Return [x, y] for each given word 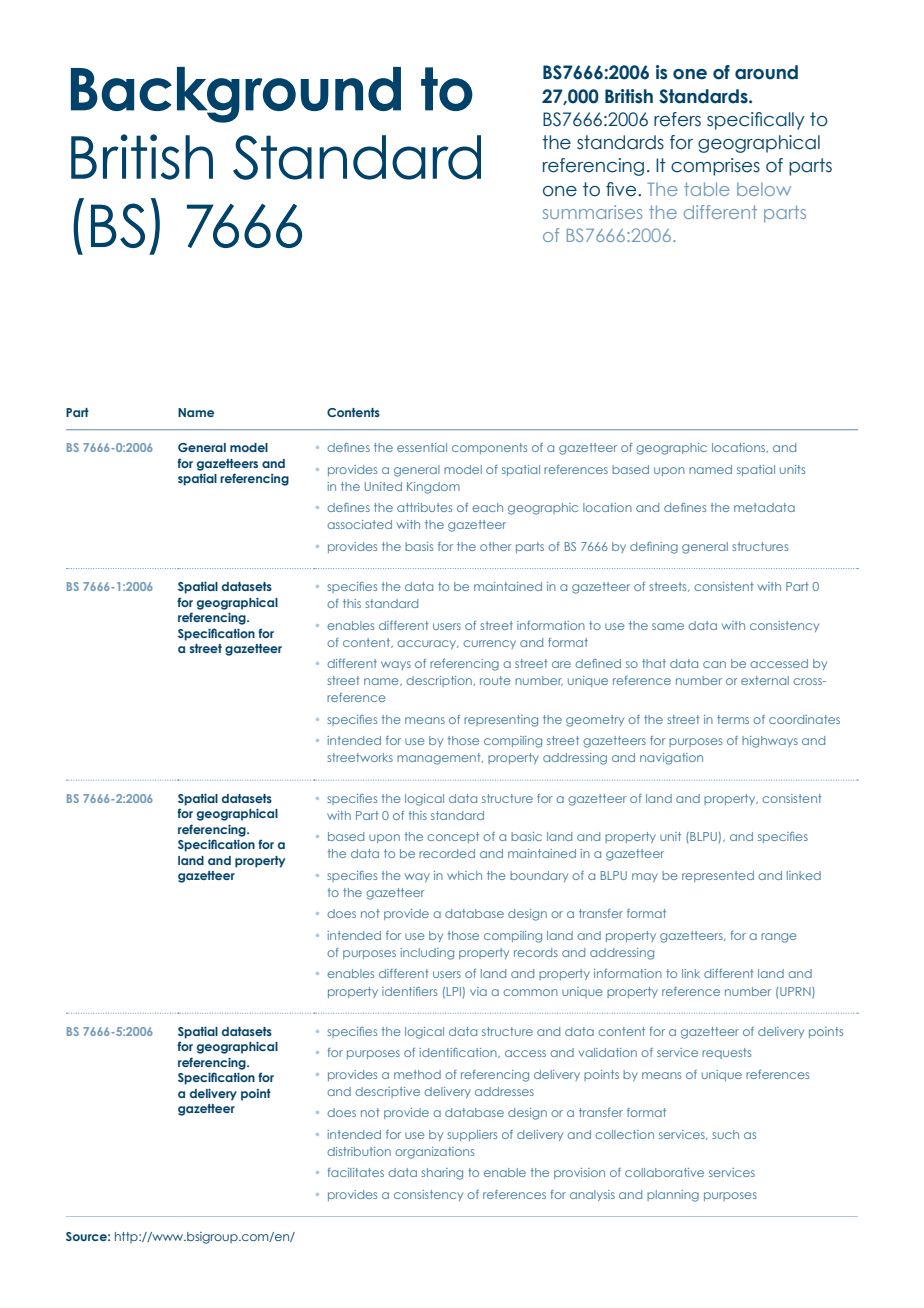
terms [733, 719]
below [764, 189]
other [496, 546]
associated [359, 524]
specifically [756, 121]
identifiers [409, 991]
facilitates [355, 1172]
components [489, 448]
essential [422, 447]
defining [654, 548]
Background [236, 95]
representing [501, 721]
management [440, 759]
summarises [592, 212]
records [536, 952]
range [778, 938]
